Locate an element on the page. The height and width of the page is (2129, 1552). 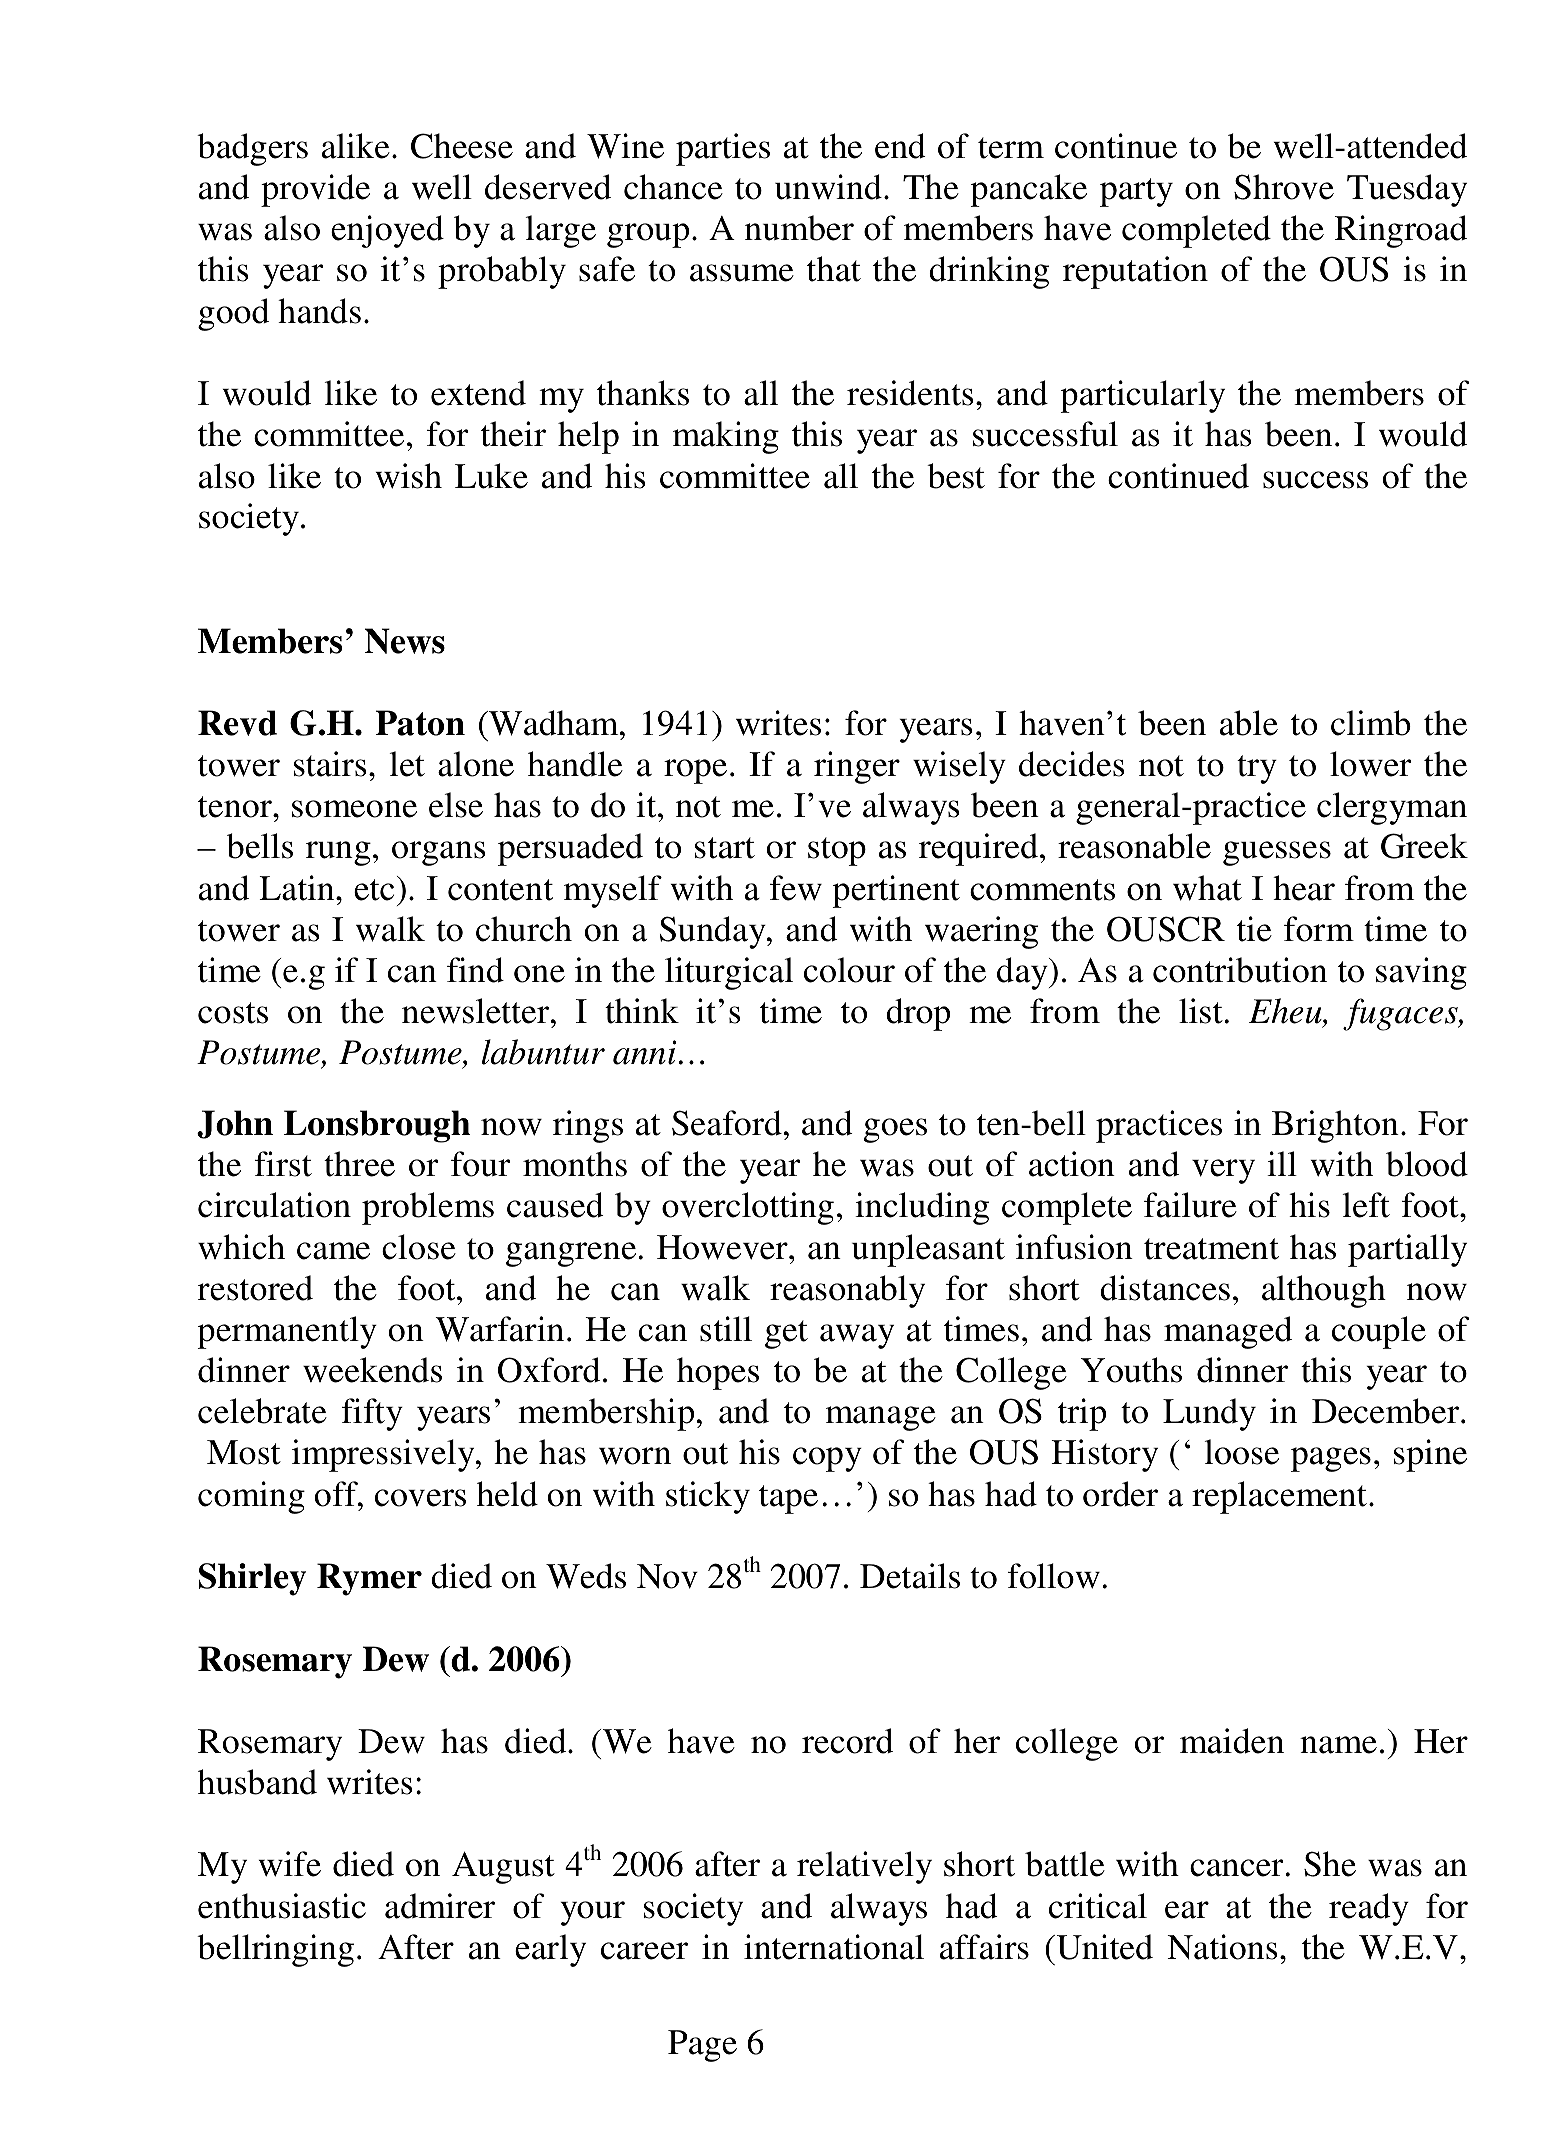
find is located at coordinates (475, 970).
